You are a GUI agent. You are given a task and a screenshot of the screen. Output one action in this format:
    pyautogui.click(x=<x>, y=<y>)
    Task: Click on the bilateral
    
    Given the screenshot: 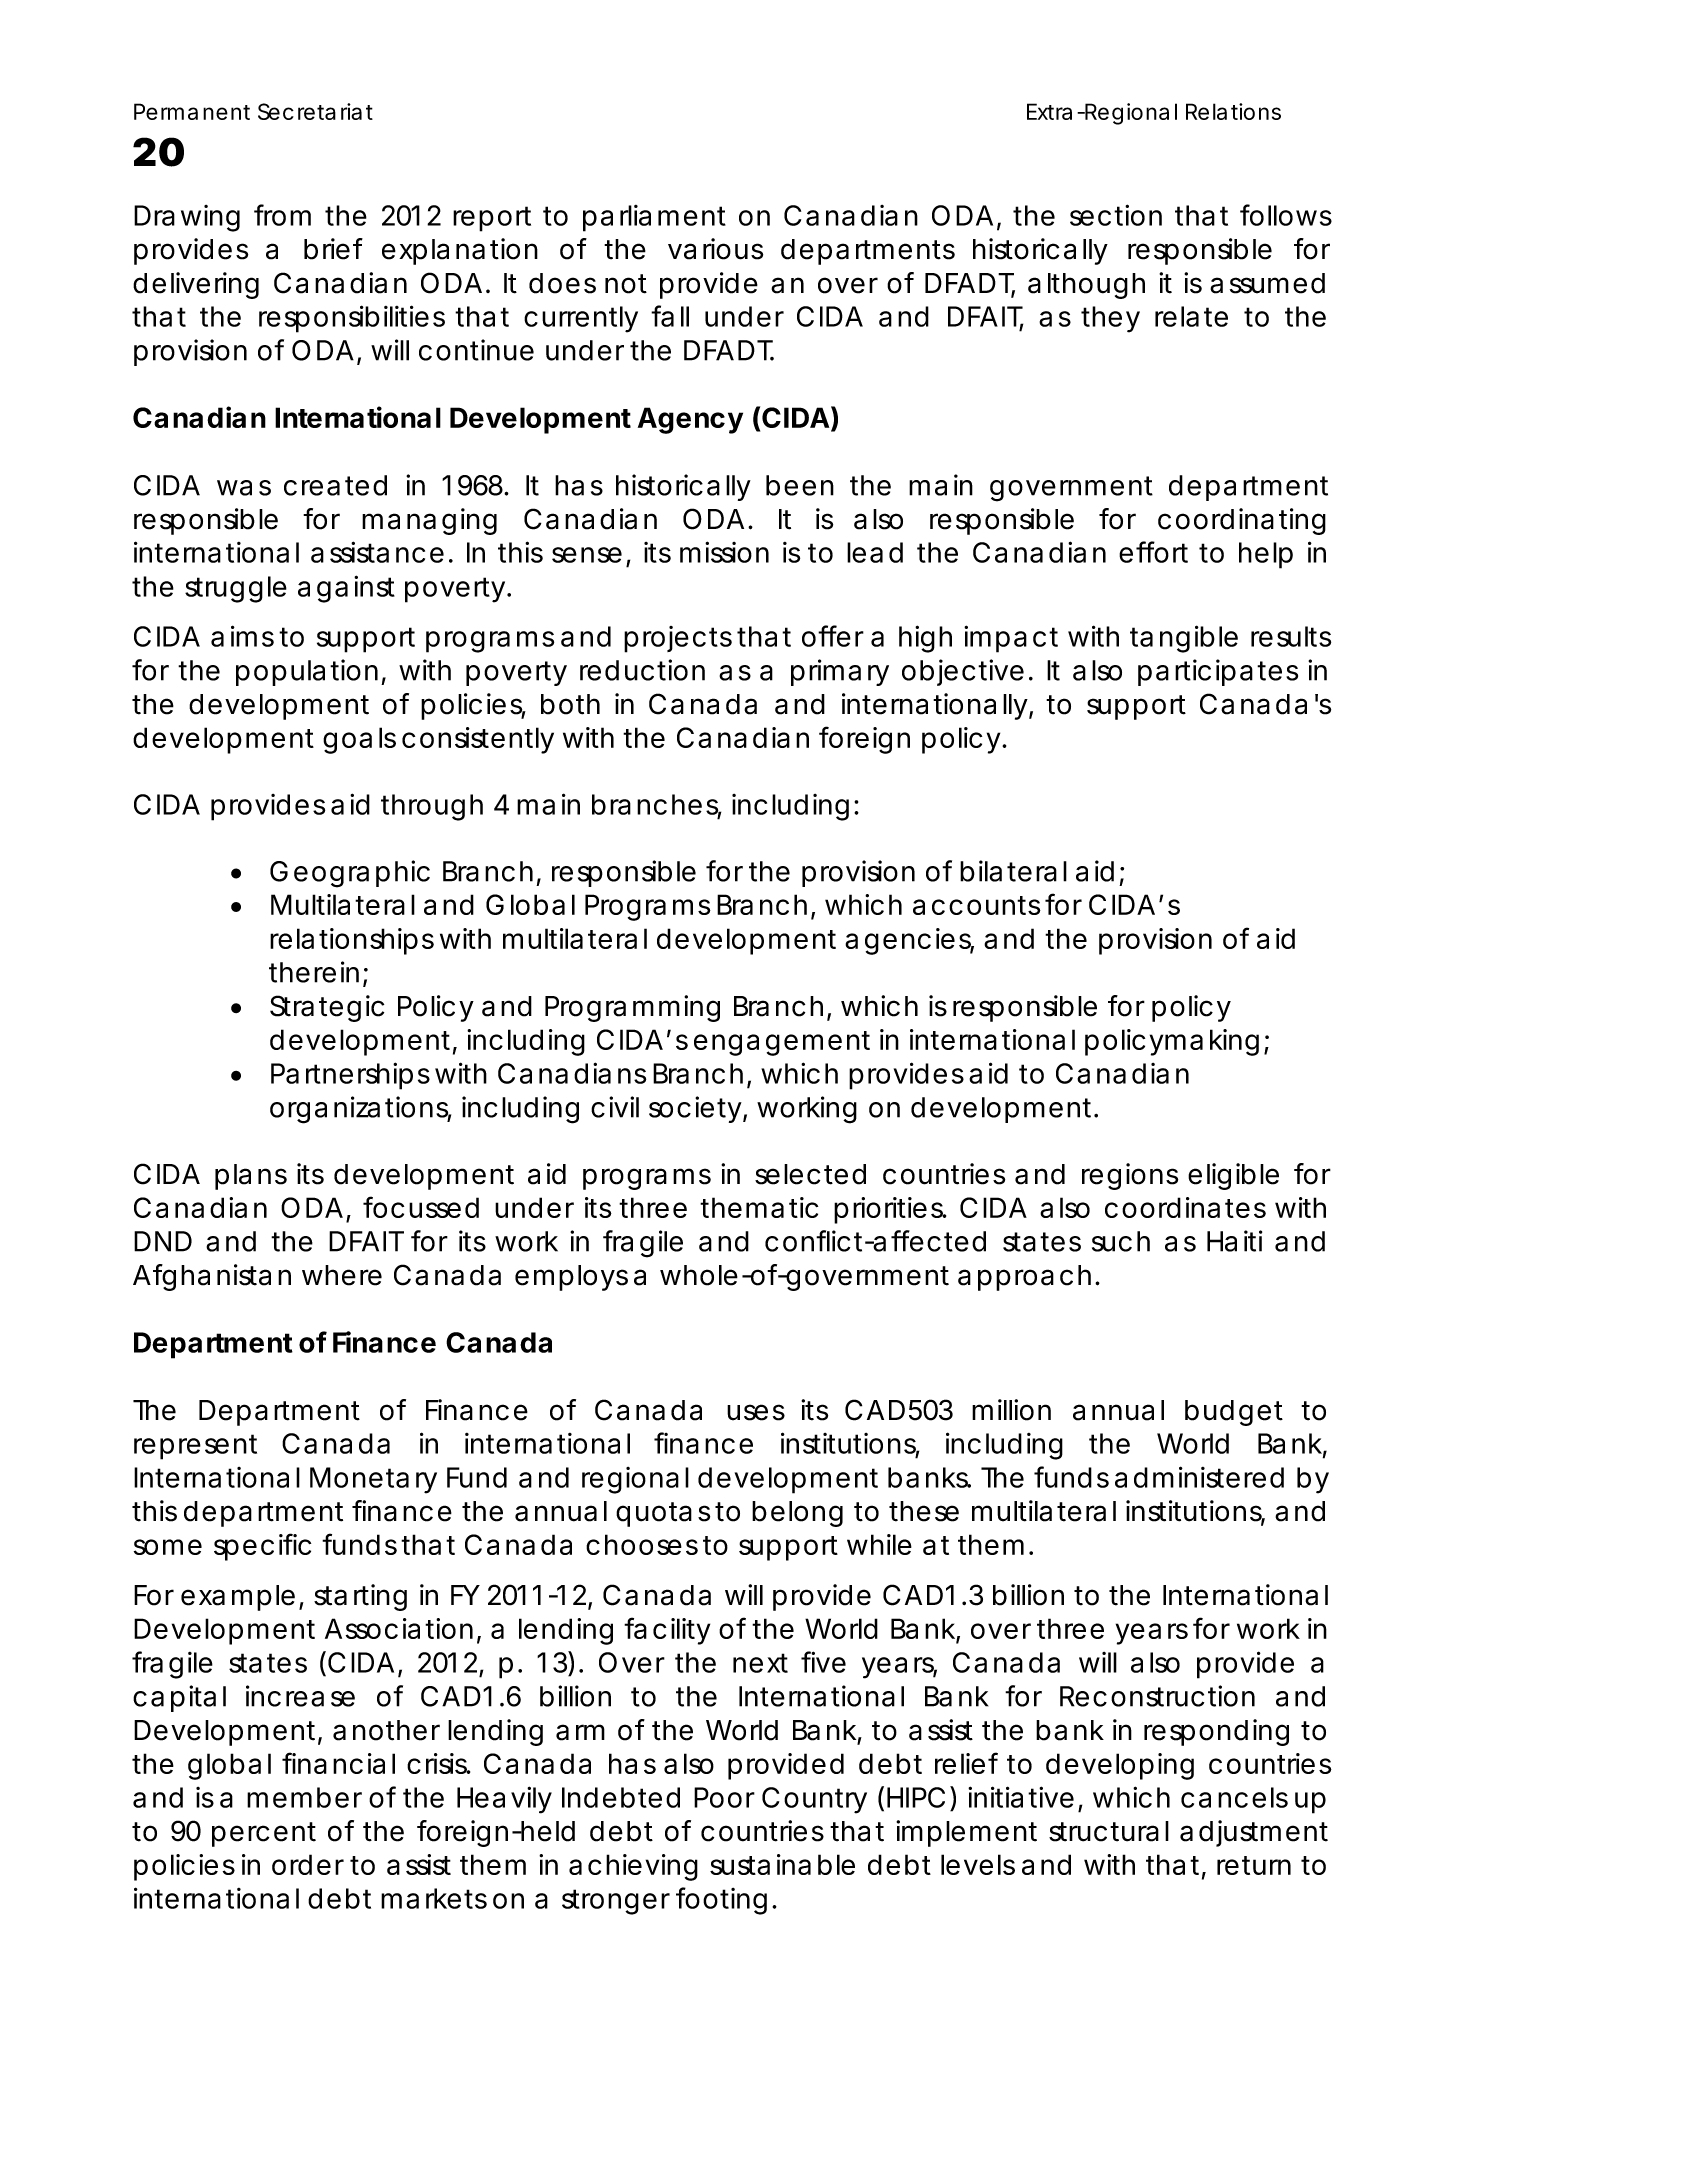 What is the action you would take?
    pyautogui.click(x=1013, y=871)
